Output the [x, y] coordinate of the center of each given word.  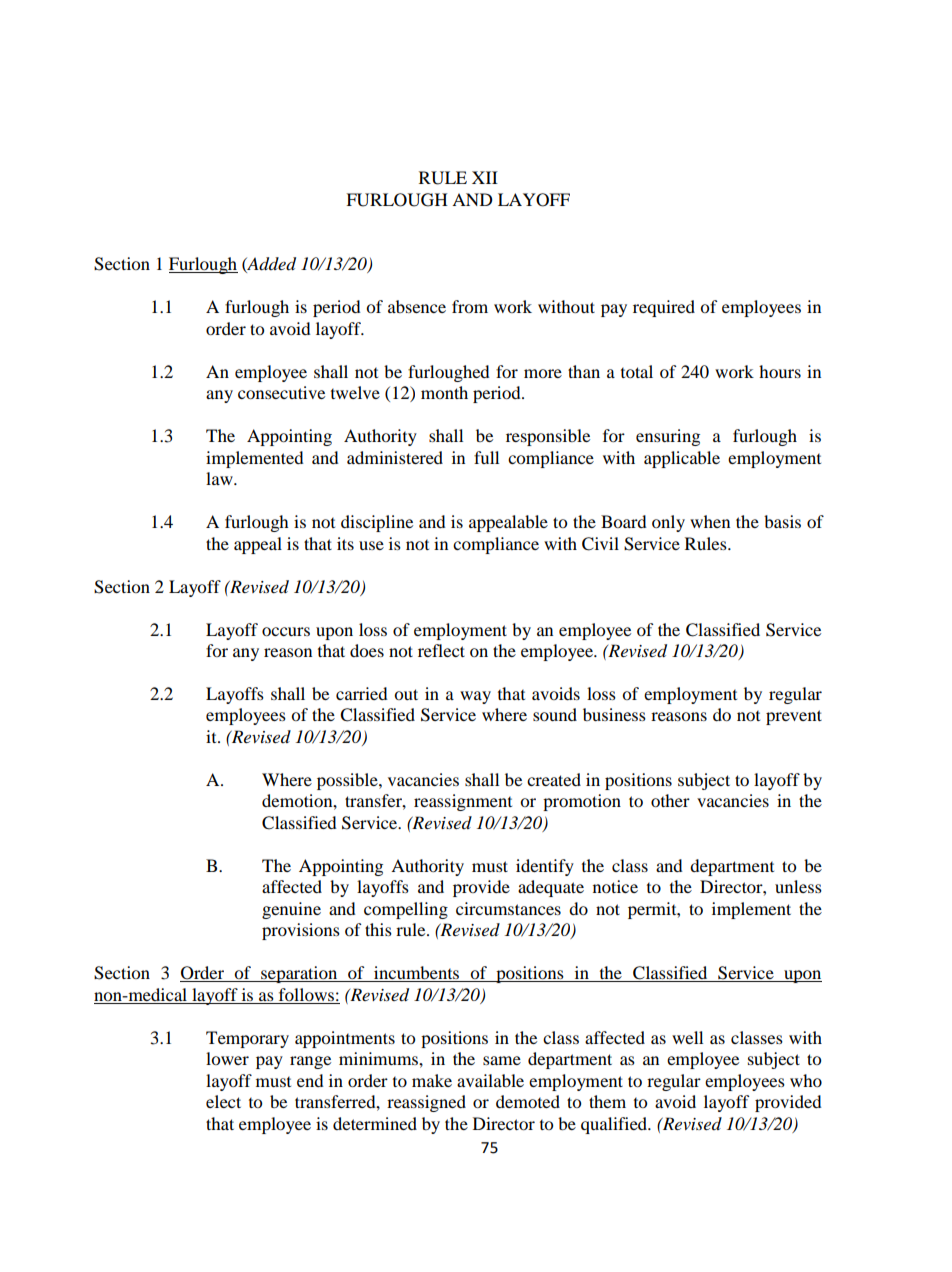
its [345, 543]
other [670, 800]
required [664, 308]
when [710, 521]
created [554, 779]
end [310, 1080]
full [486, 457]
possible [348, 781]
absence [417, 306]
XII [485, 177]
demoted [528, 1101]
